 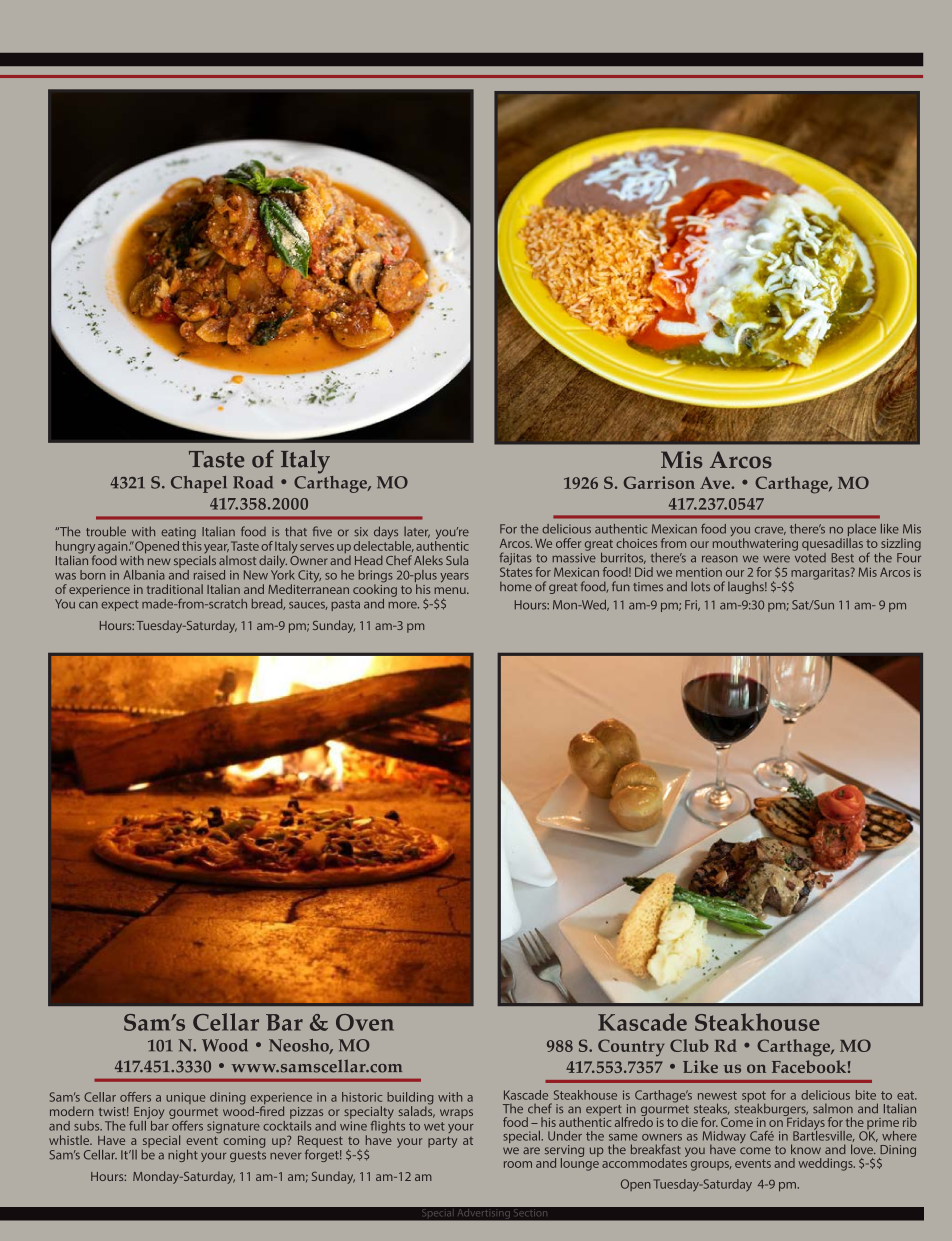 What do you see at coordinates (345, 605) in the screenshot?
I see `pasta` at bounding box center [345, 605].
